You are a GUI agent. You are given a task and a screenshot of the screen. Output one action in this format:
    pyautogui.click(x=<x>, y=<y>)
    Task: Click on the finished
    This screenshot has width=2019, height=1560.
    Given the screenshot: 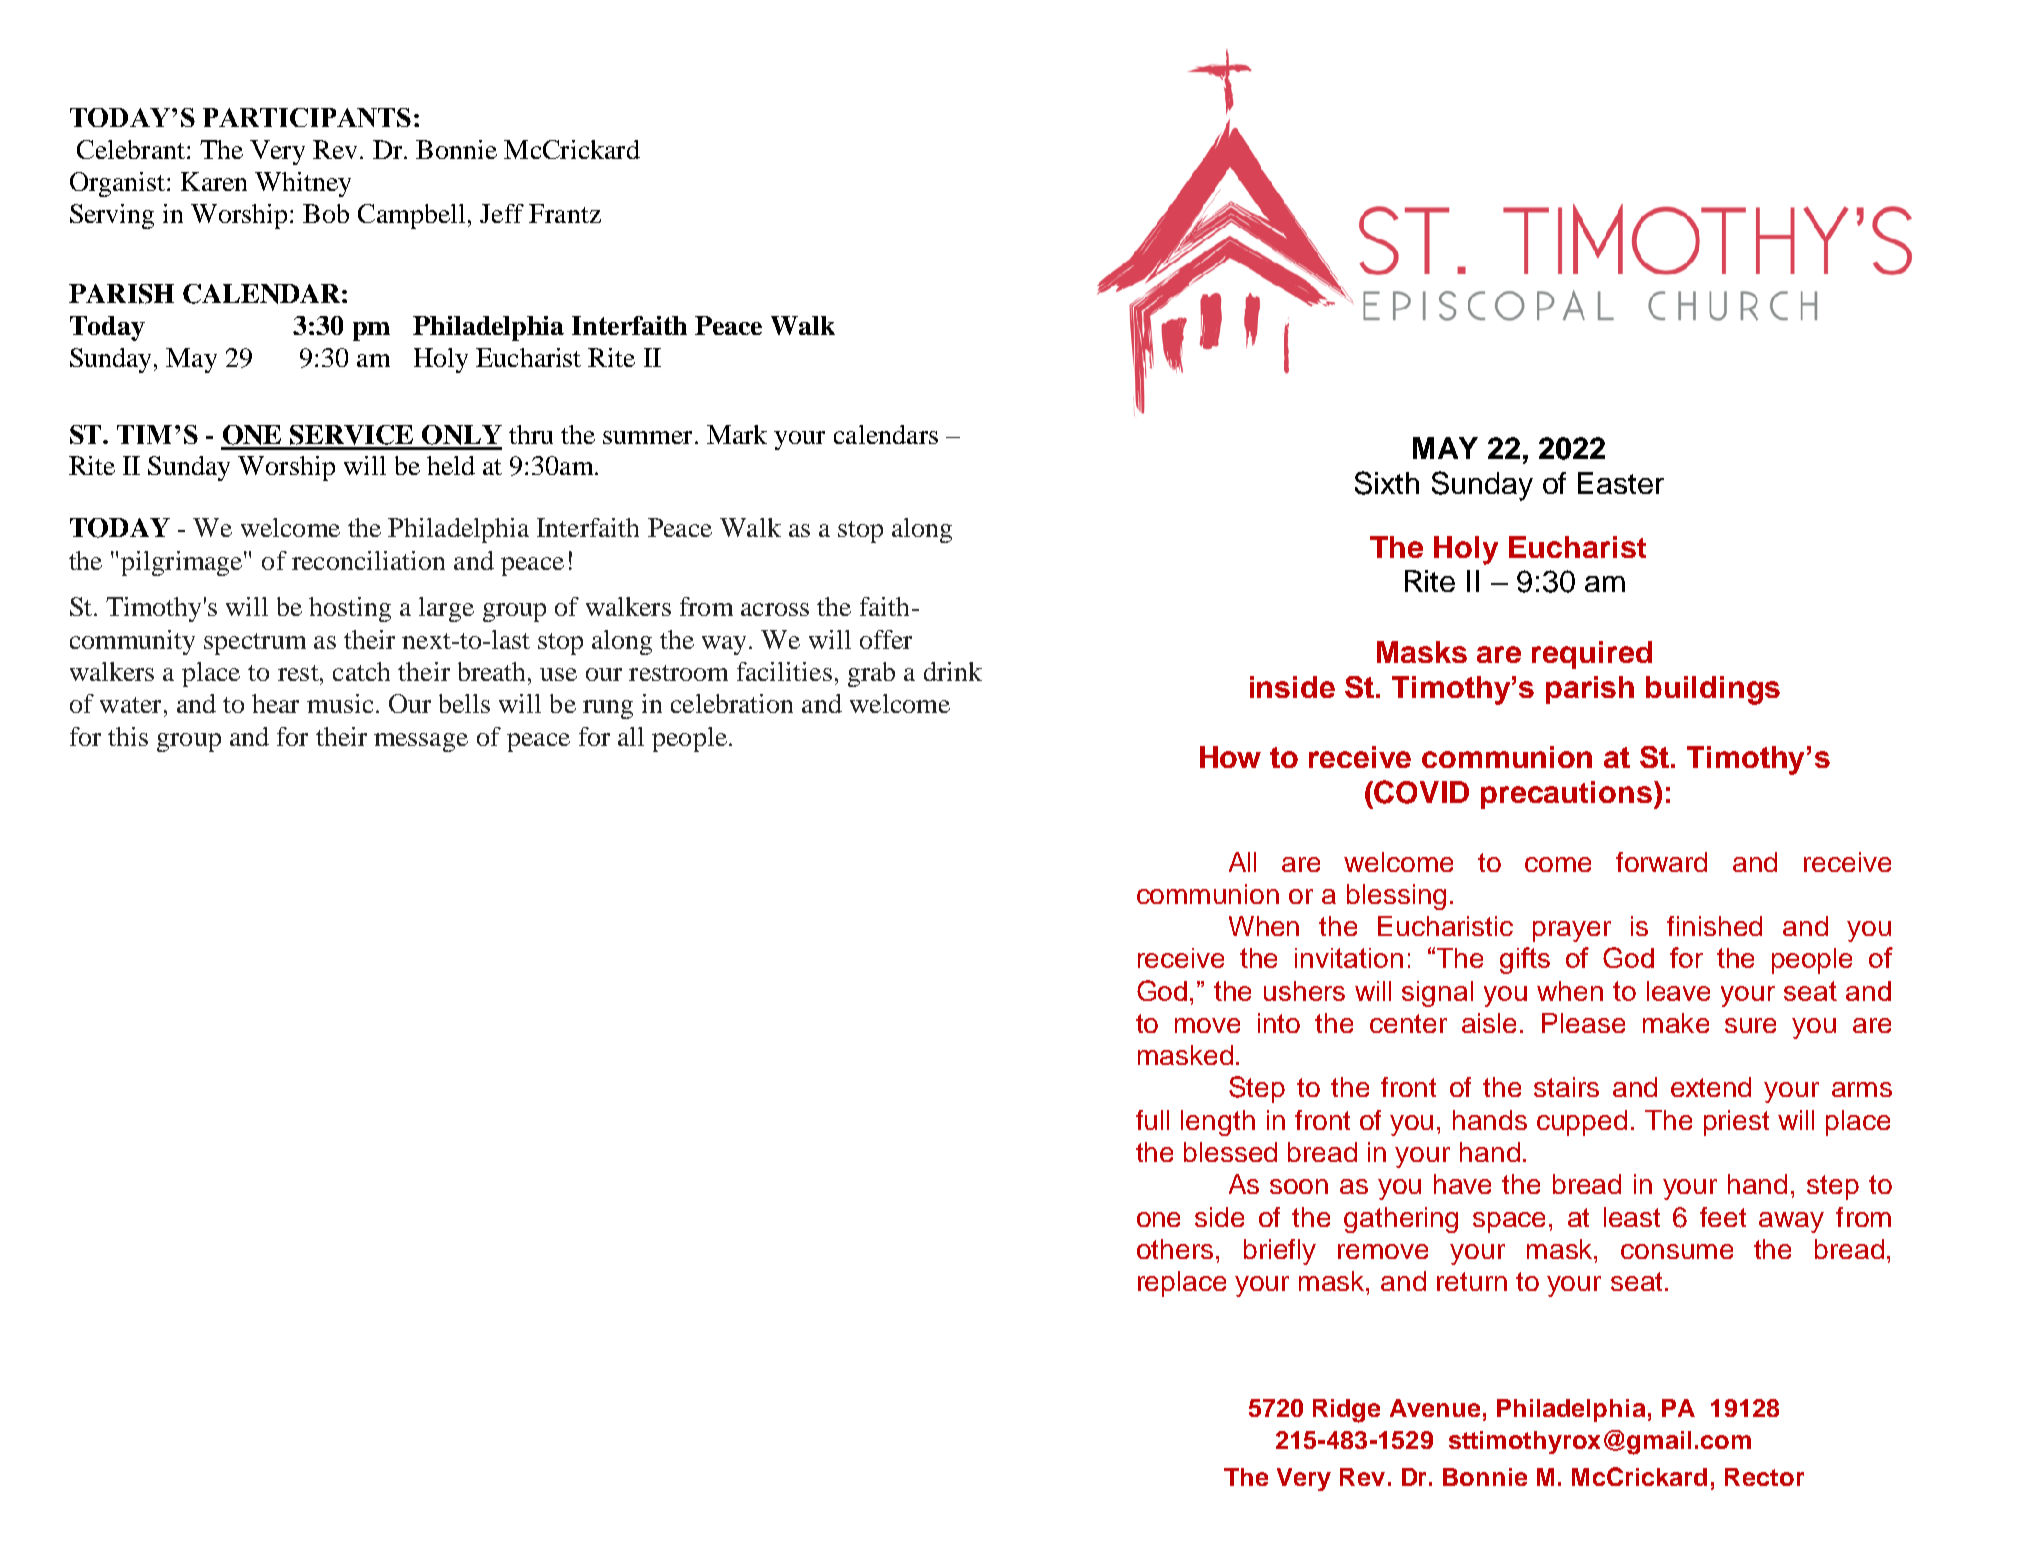 What is the action you would take?
    pyautogui.click(x=1714, y=926)
